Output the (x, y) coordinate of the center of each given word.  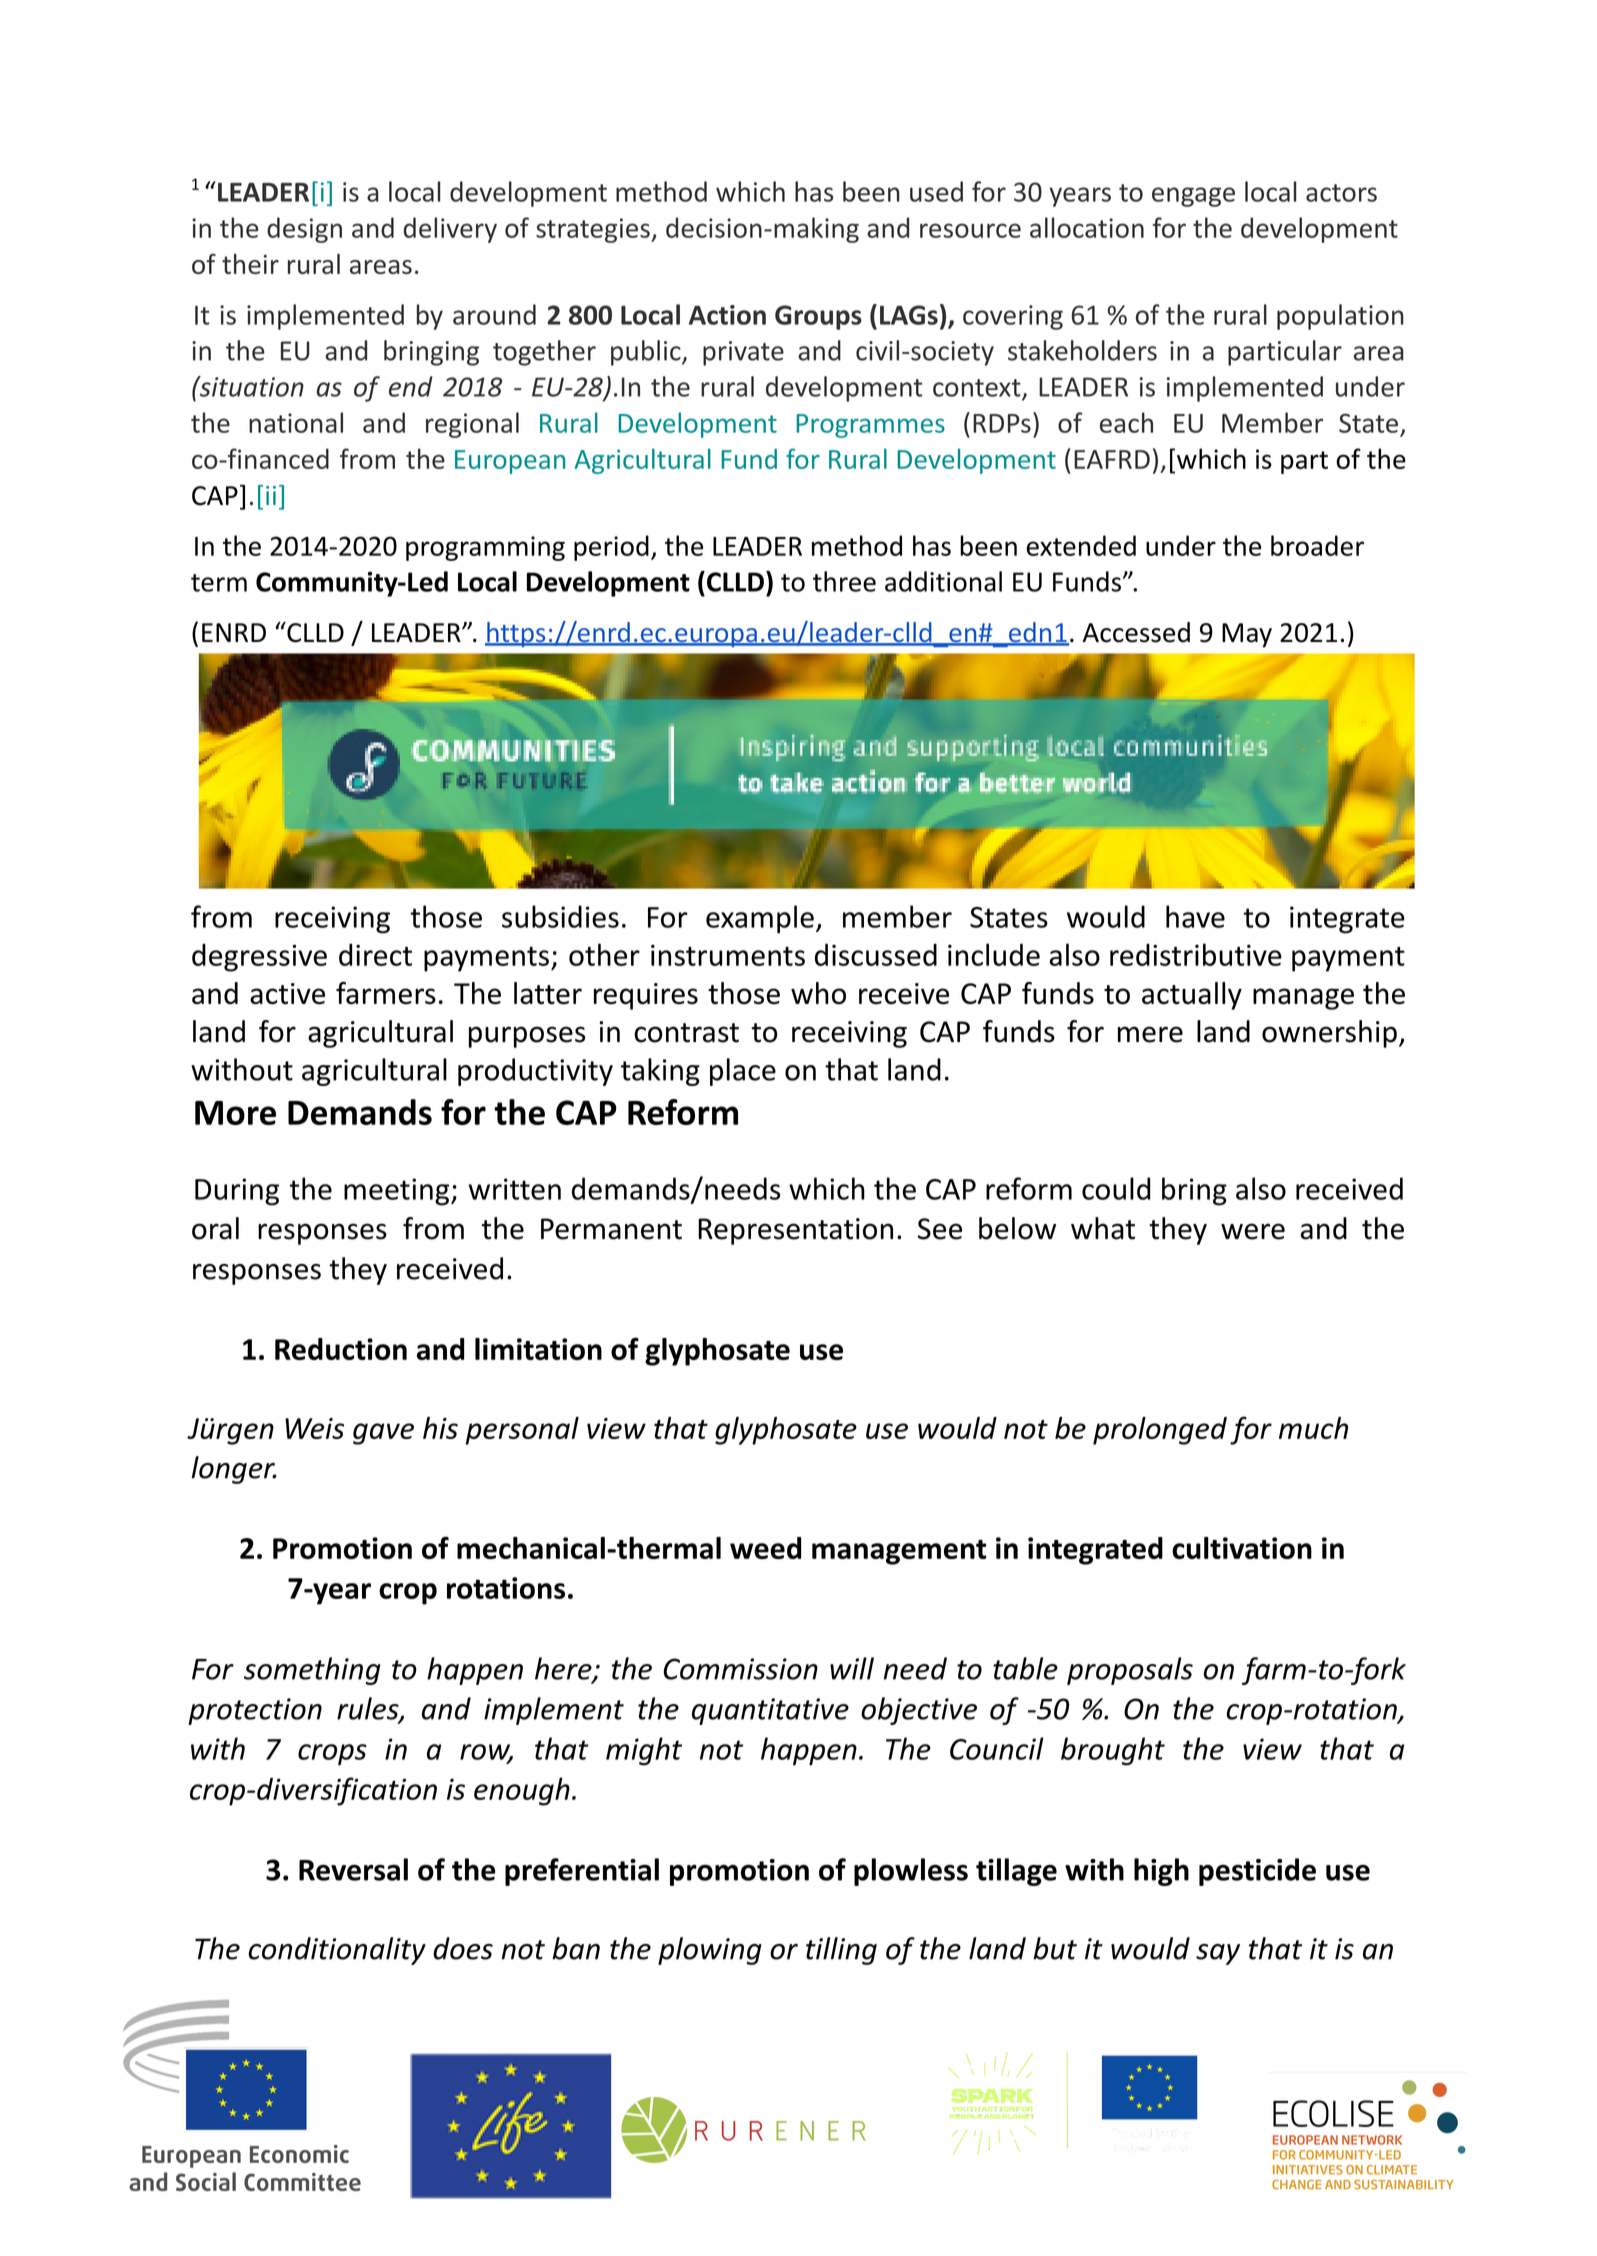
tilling (841, 1951)
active (287, 994)
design (304, 230)
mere (1150, 1034)
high (1161, 1872)
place (743, 1072)
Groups (818, 317)
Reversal (353, 1869)
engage (1193, 197)
